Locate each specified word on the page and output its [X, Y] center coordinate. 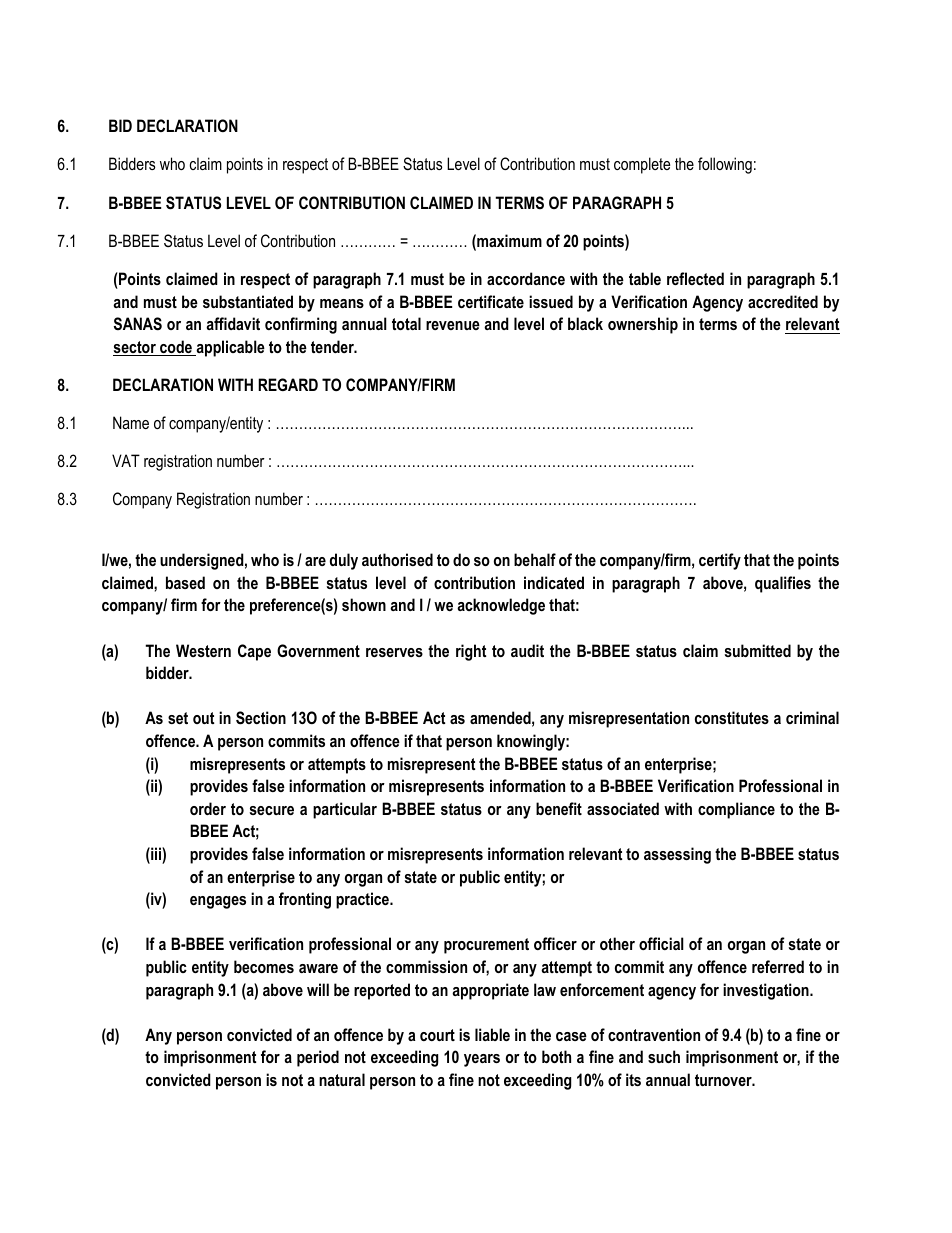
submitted [757, 650]
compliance [736, 810]
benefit [559, 808]
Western [203, 650]
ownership [643, 325]
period [318, 1058]
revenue [453, 325]
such [664, 1056]
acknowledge [501, 606]
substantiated [248, 301]
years [482, 1060]
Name [131, 422]
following [725, 165]
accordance [526, 278]
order [208, 808]
